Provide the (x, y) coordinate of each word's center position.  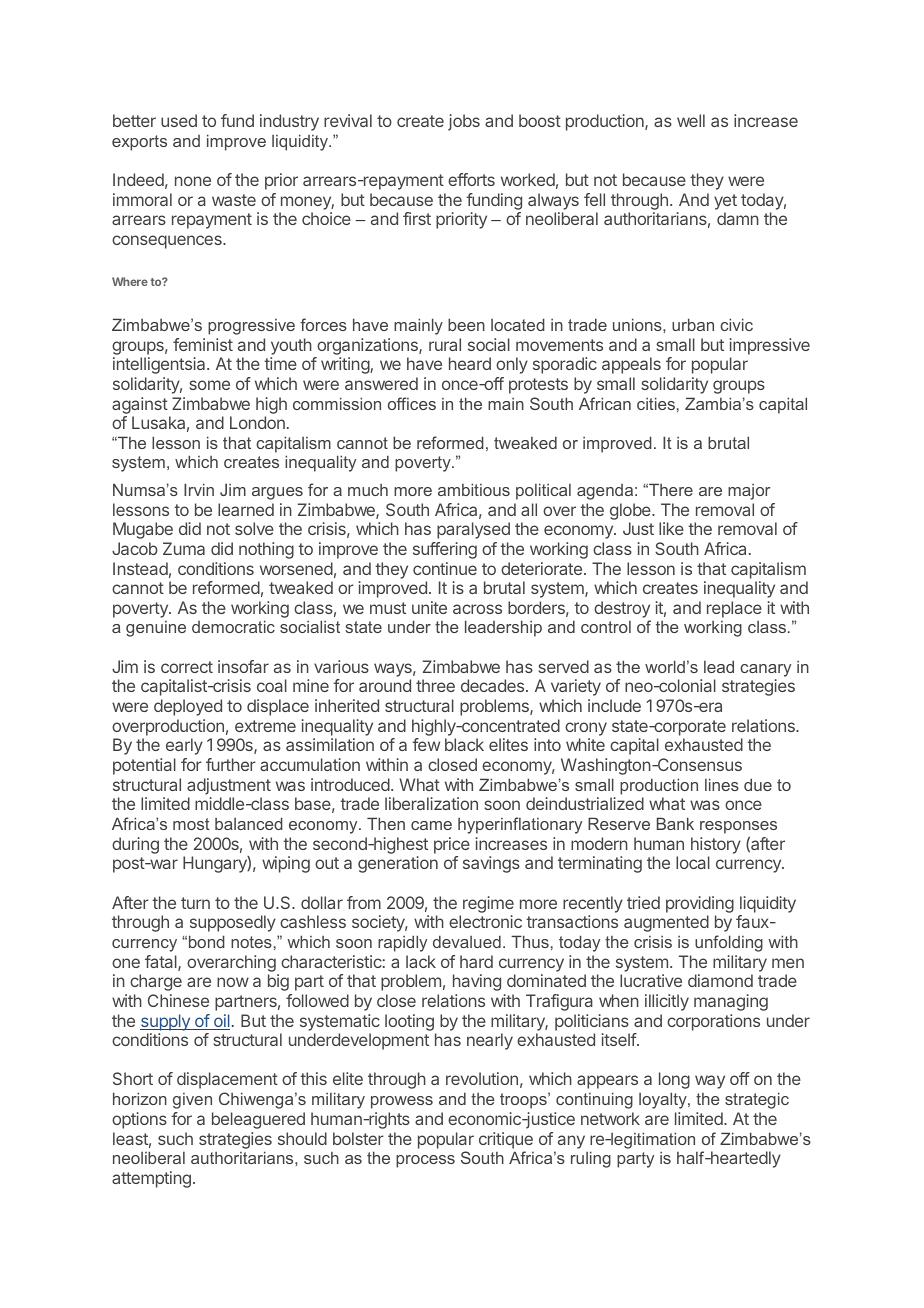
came (431, 825)
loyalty (664, 1100)
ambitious (474, 489)
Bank (675, 823)
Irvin (199, 489)
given (192, 1101)
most (191, 824)
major (749, 492)
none (193, 181)
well (691, 120)
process (425, 1161)
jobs (464, 122)
